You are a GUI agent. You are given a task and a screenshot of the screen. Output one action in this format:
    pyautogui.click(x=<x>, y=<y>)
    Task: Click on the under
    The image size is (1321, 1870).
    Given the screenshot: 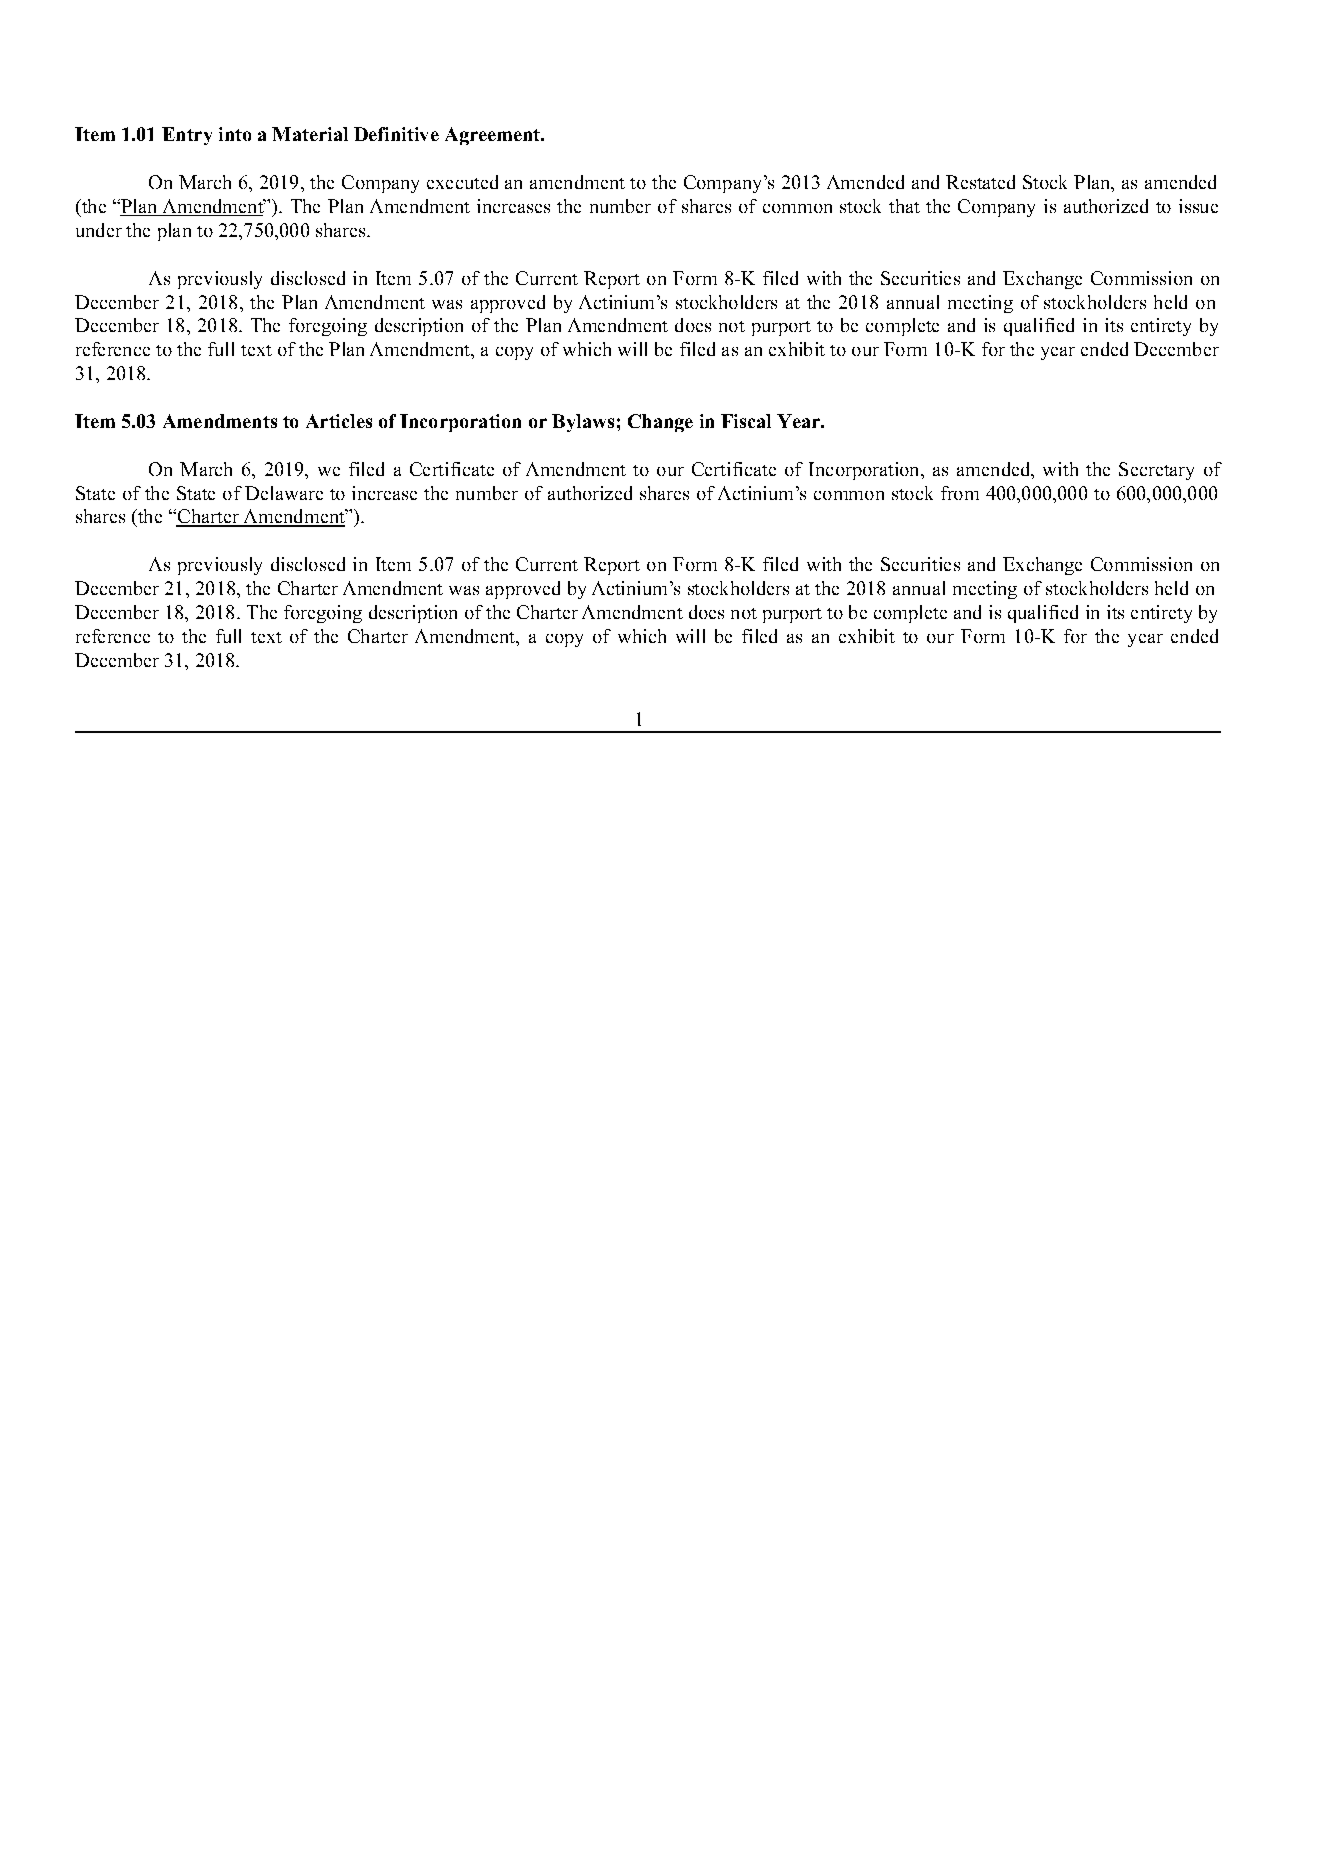 What is the action you would take?
    pyautogui.click(x=99, y=230)
